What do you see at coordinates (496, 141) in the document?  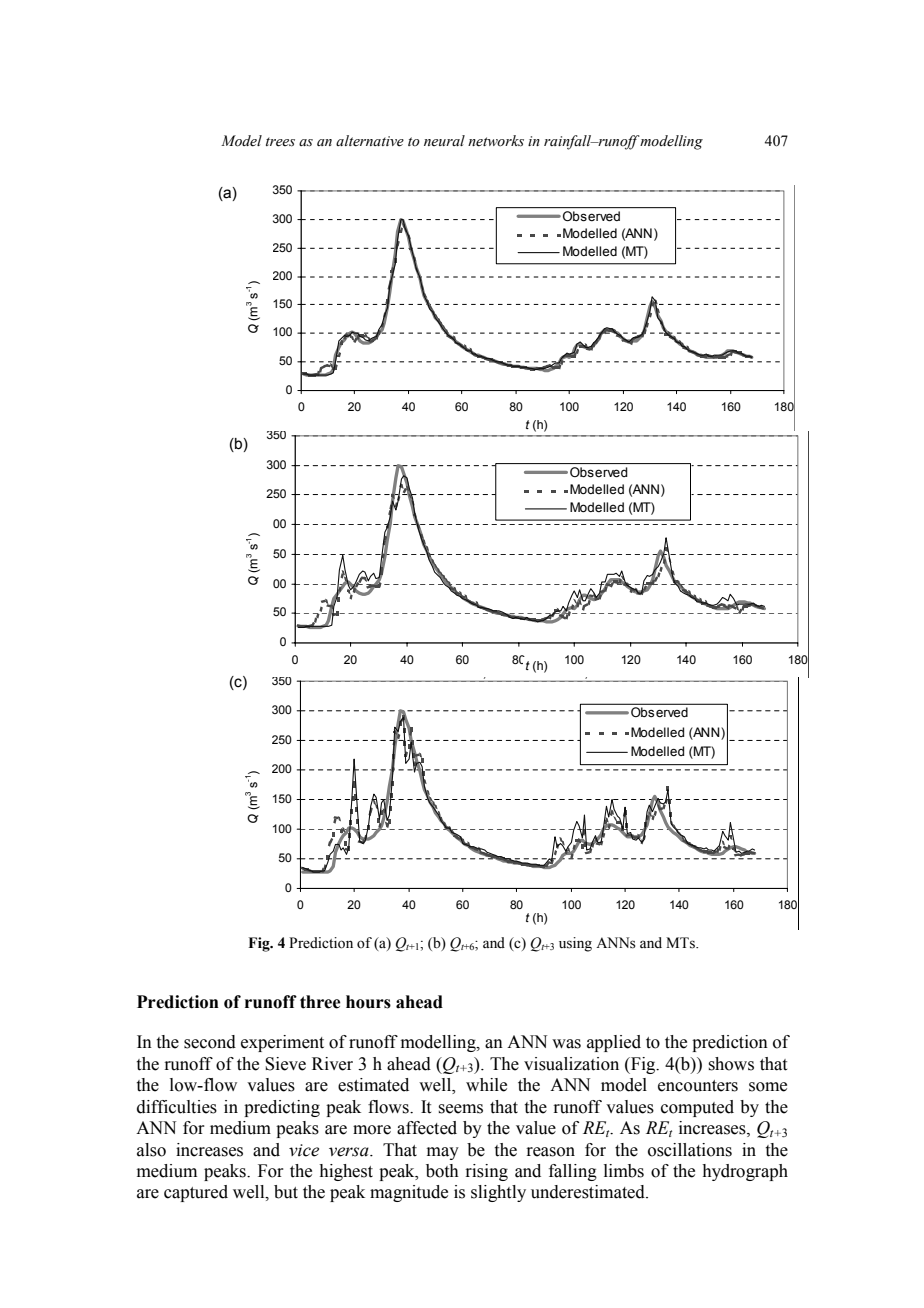 I see `networks` at bounding box center [496, 141].
